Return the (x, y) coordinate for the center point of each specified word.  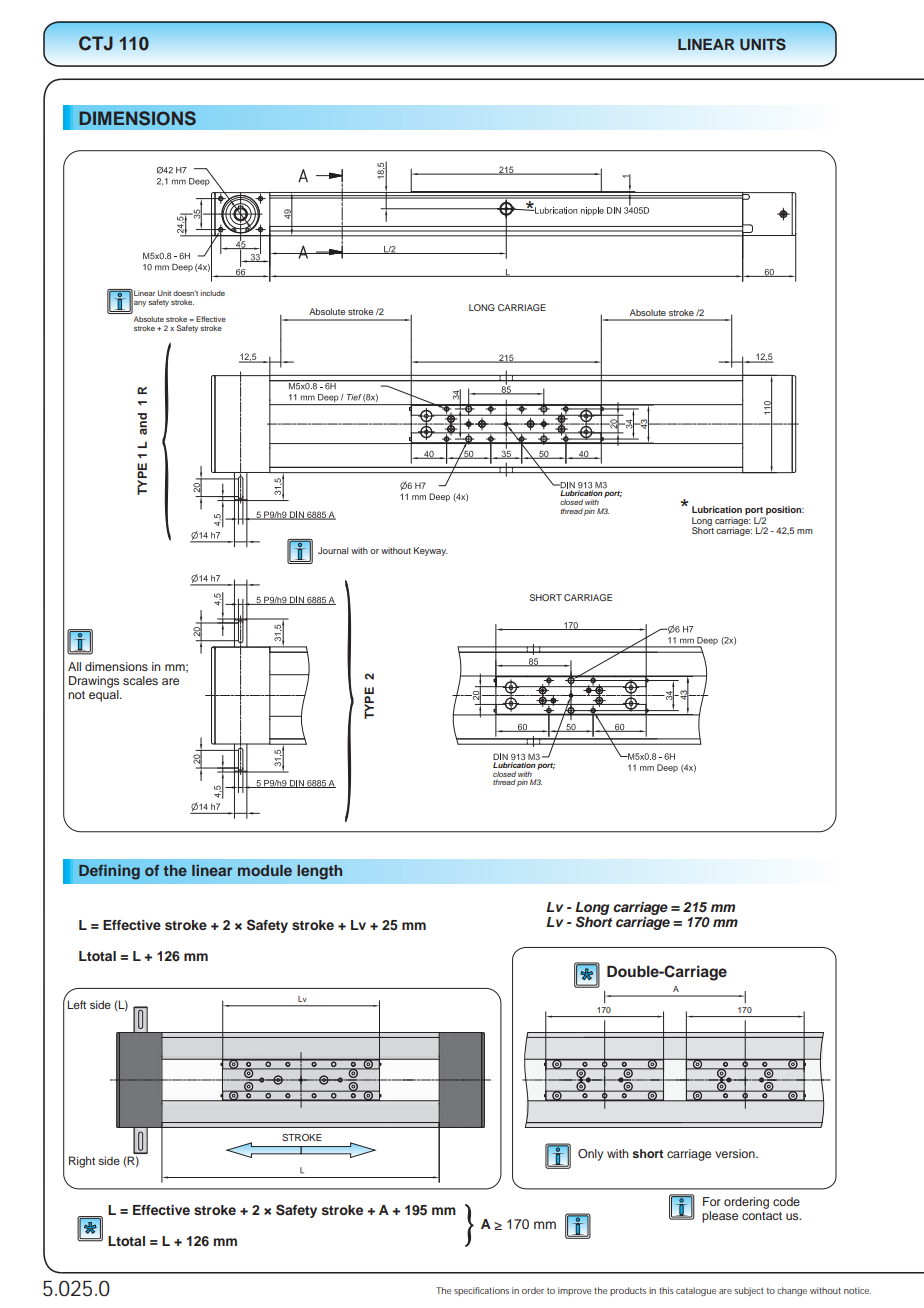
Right (82, 1162)
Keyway (430, 551)
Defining (109, 872)
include (212, 293)
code (786, 1201)
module (265, 870)
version (736, 1153)
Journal (333, 550)
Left (77, 1004)
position (784, 512)
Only (590, 1155)
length (319, 872)
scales (140, 680)
